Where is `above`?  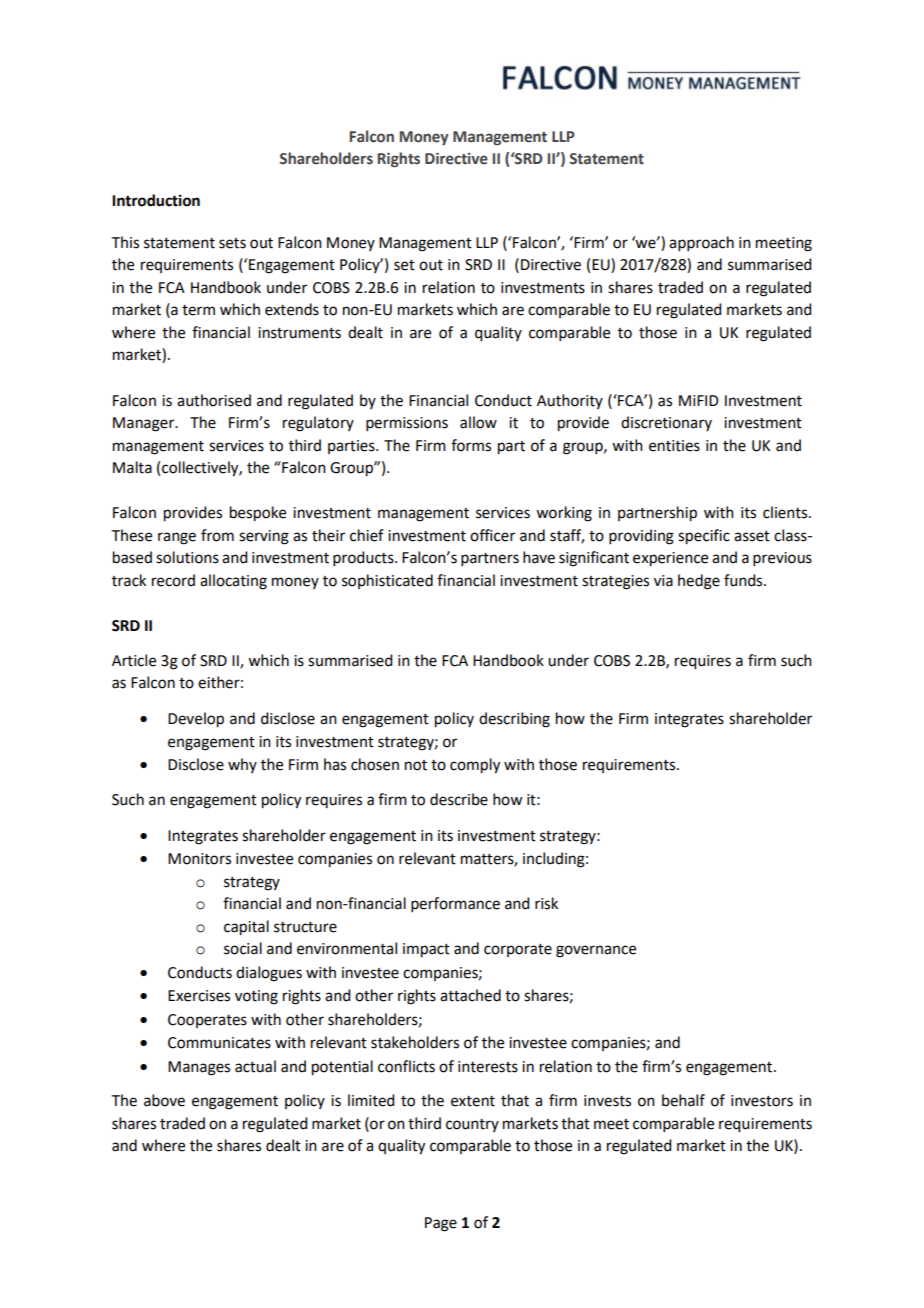 above is located at coordinates (164, 1100).
